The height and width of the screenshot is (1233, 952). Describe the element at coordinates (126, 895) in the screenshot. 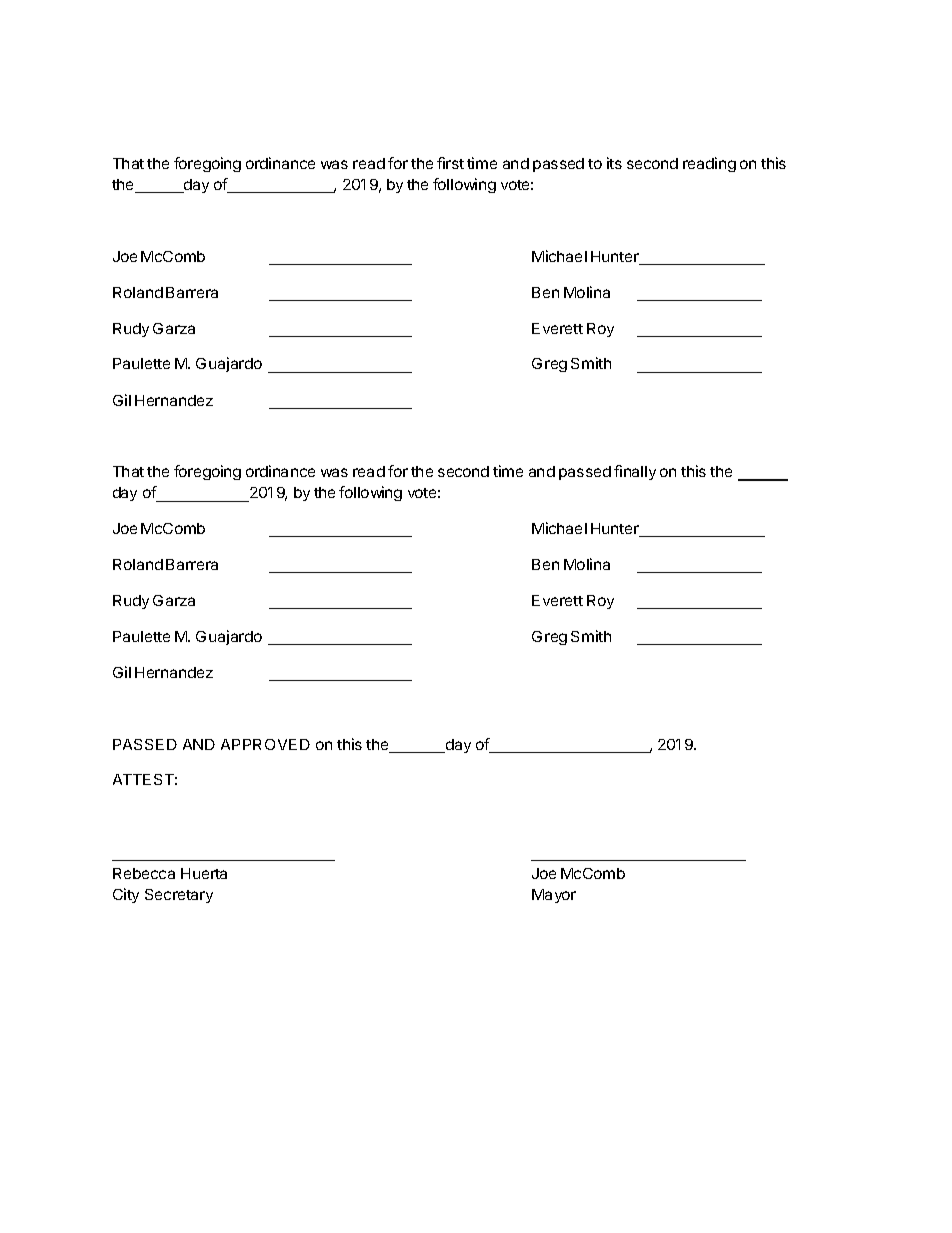

I see `City` at that location.
